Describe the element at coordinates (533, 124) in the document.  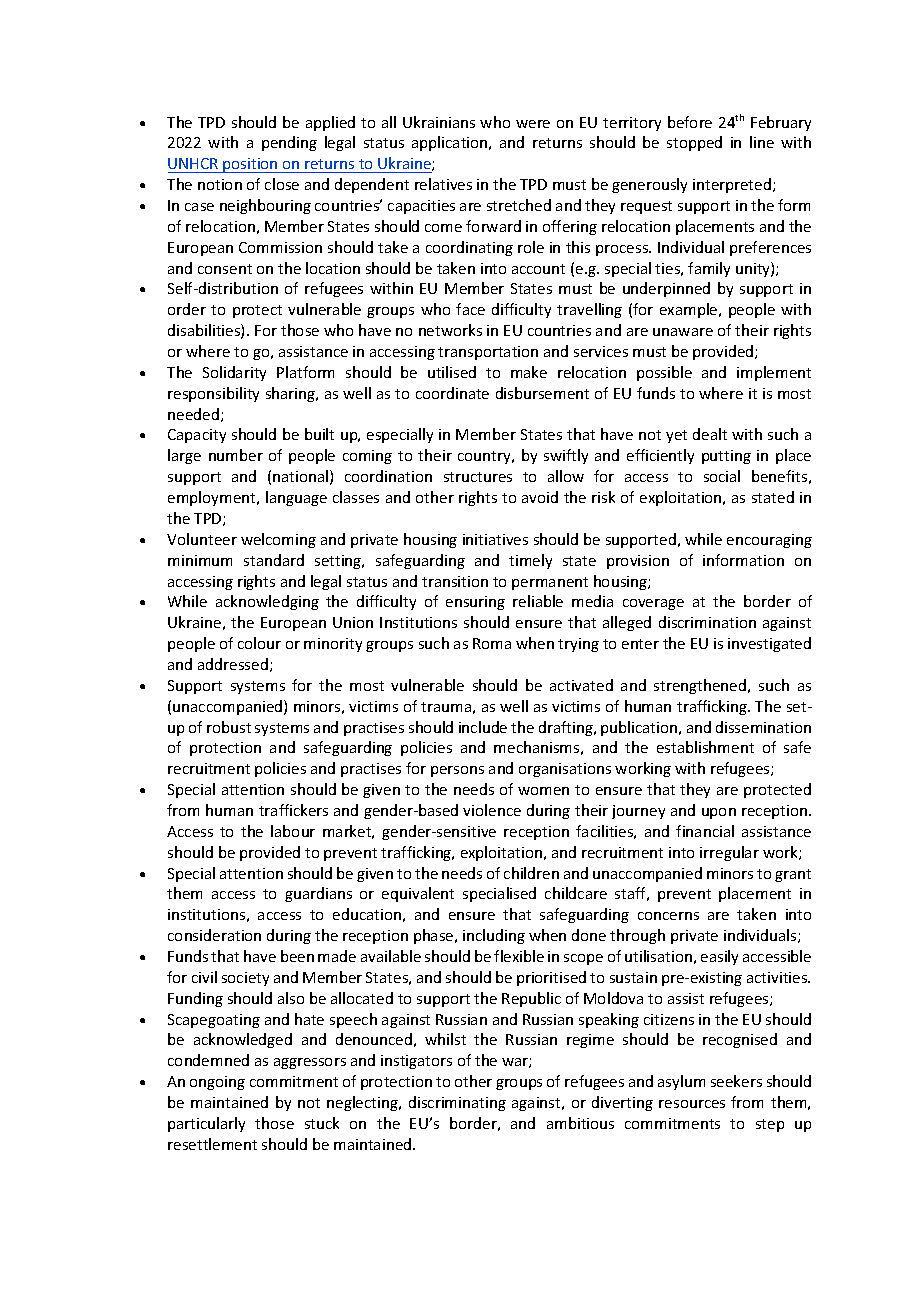
I see `were` at that location.
